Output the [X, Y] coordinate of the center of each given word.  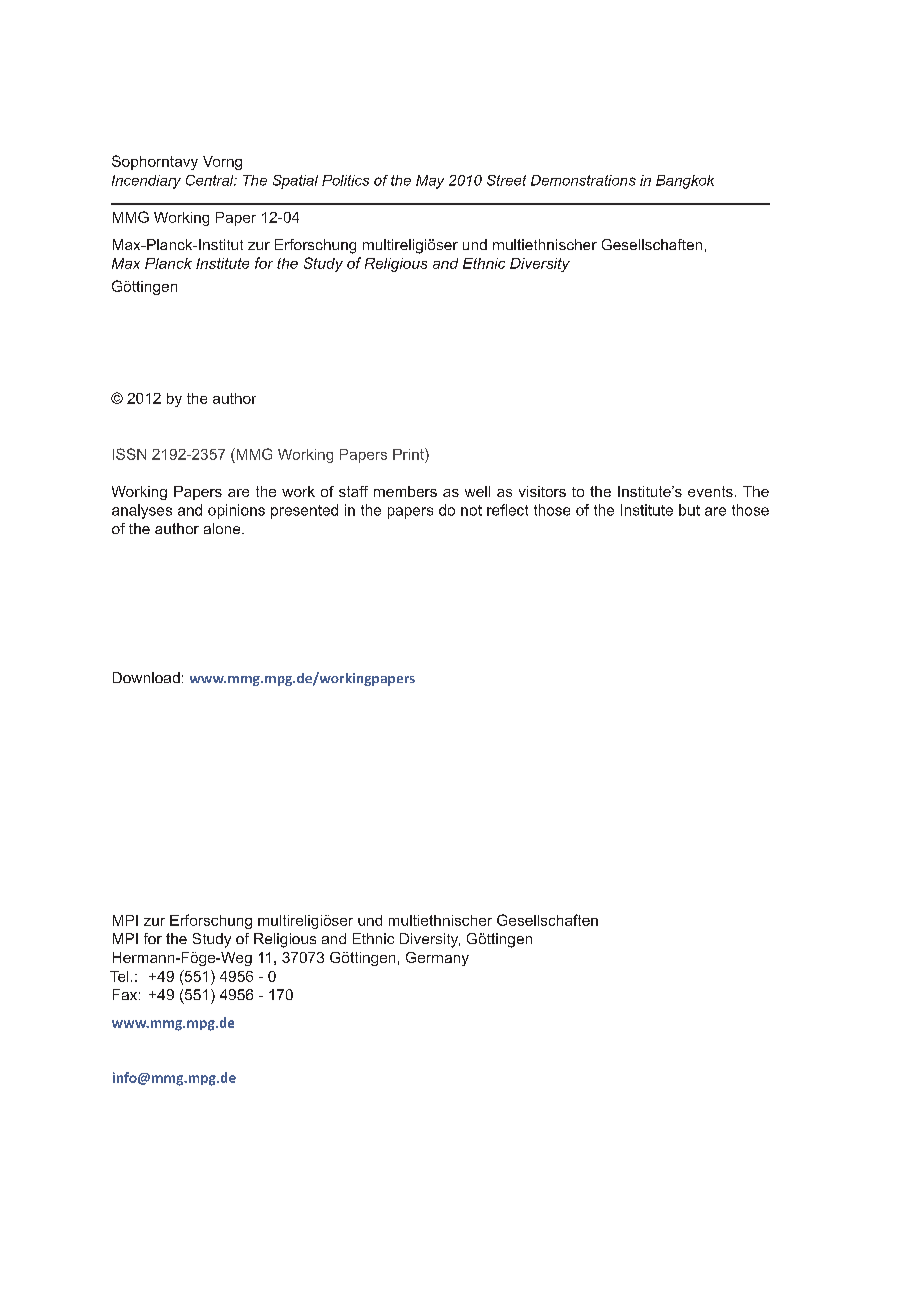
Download [146, 677]
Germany [437, 959]
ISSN [129, 454]
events [710, 491]
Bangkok [685, 182]
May [430, 182]
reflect [507, 510]
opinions [236, 511]
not [471, 510]
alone [223, 528]
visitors [542, 491]
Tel [119, 976]
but [689, 510]
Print [409, 454]
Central [211, 180]
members [405, 491]
